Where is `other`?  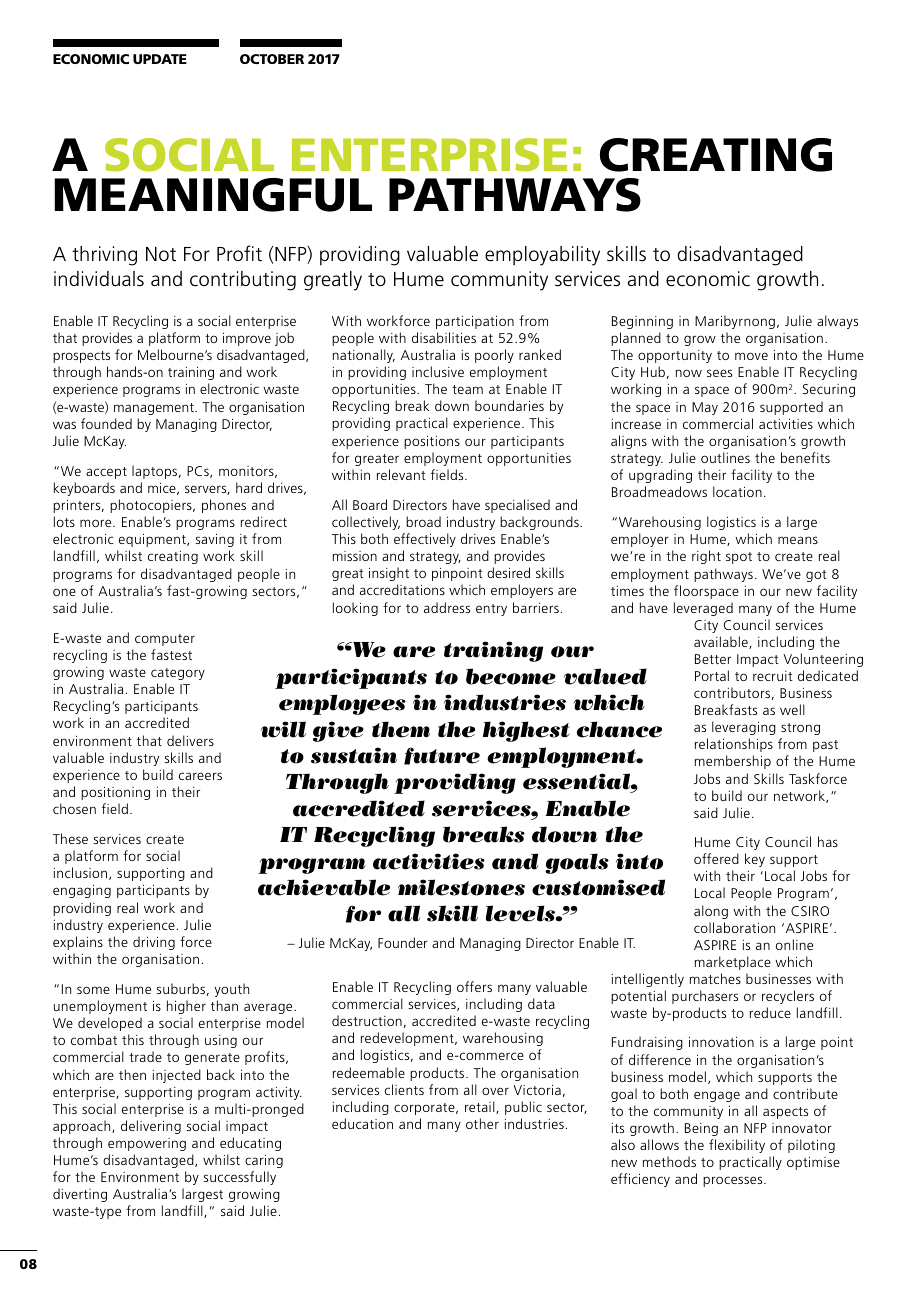
other is located at coordinates (482, 1123).
